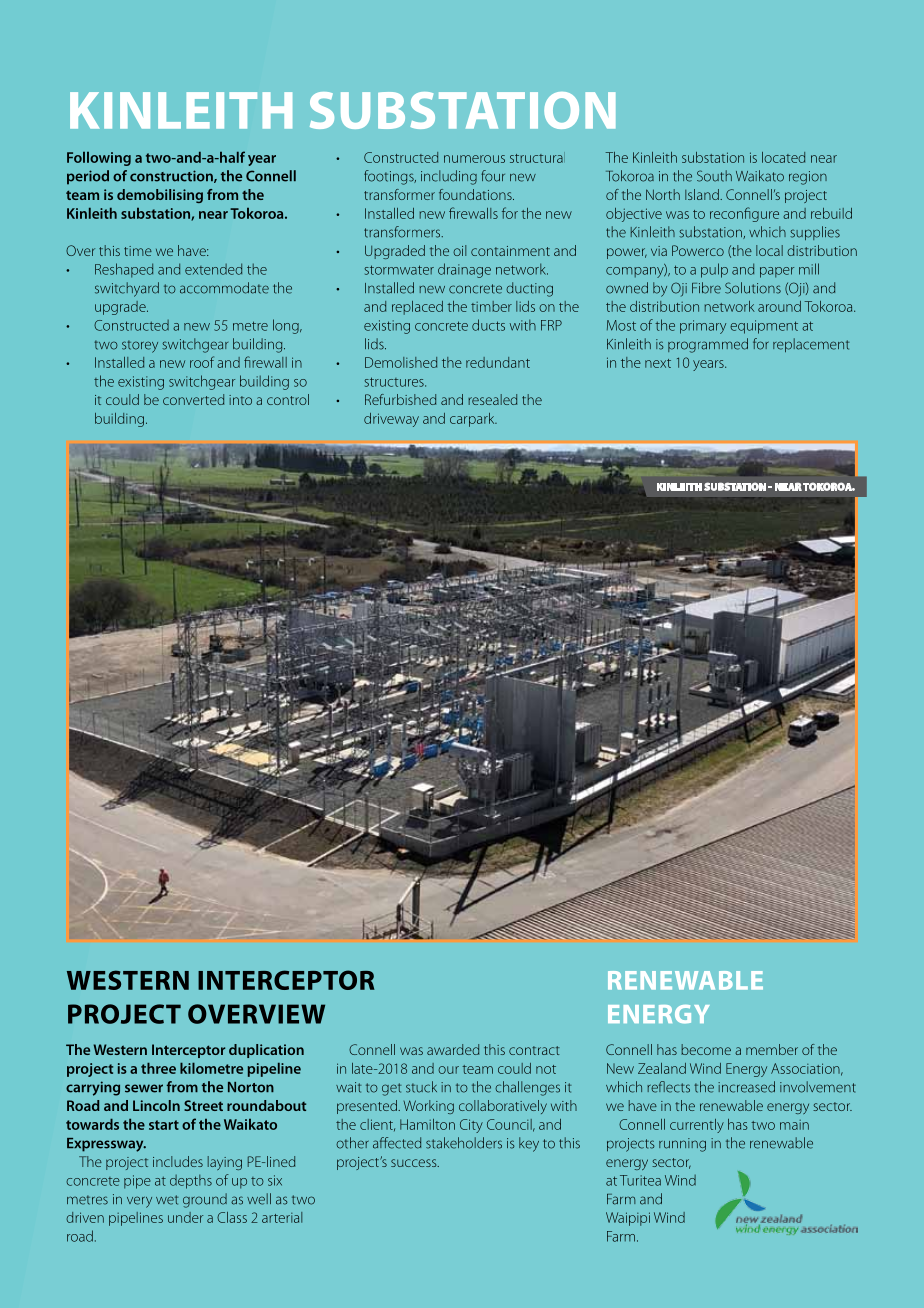  I want to click on South, so click(714, 176).
